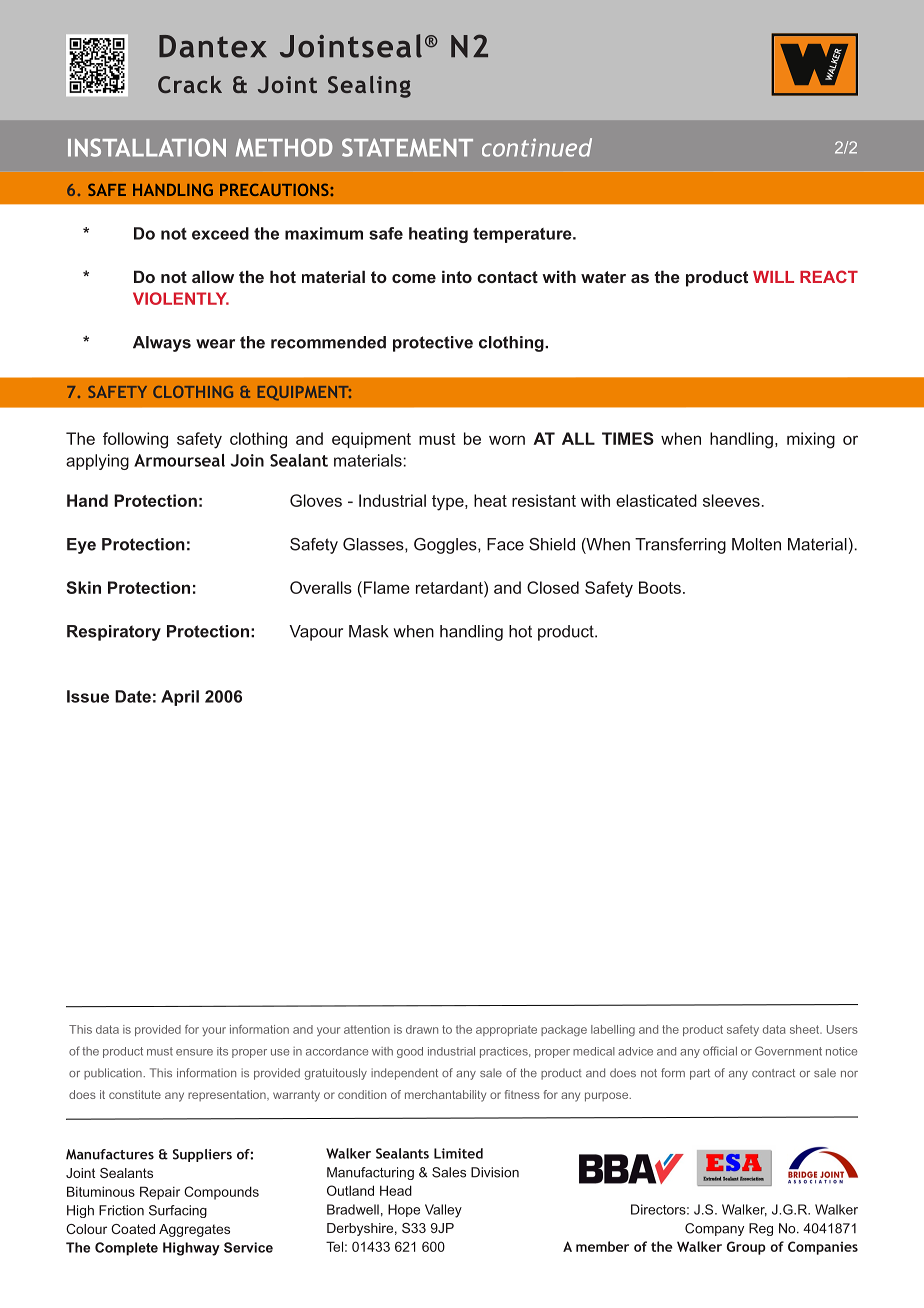 This screenshot has height=1308, width=924. Describe the element at coordinates (407, 147) in the screenshot. I see `STATEMENT` at that location.
